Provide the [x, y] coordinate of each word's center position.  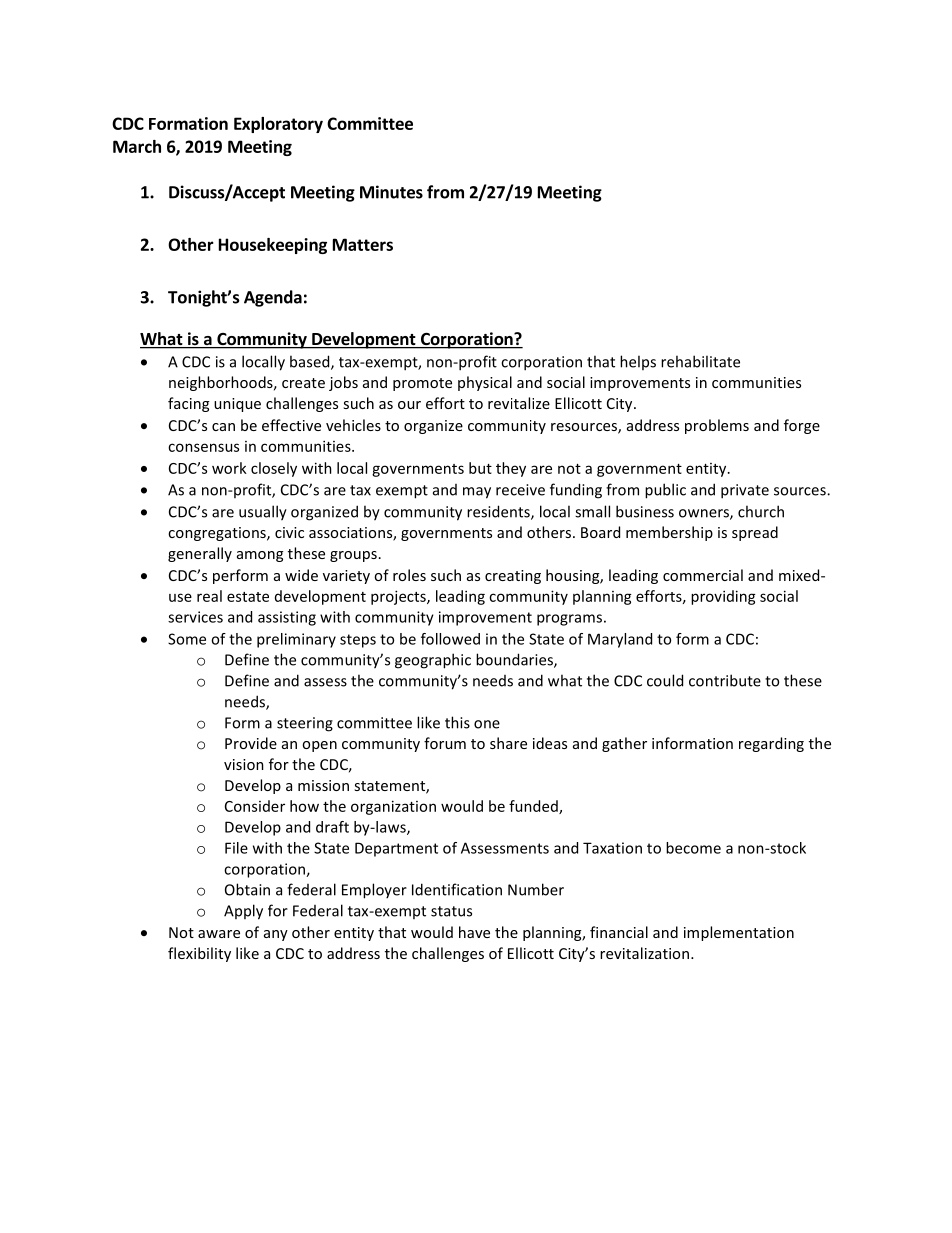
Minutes [391, 192]
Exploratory [278, 125]
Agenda [273, 298]
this [457, 722]
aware [219, 934]
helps [638, 362]
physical [485, 383]
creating [513, 577]
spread [755, 533]
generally [200, 554]
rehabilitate [700, 361]
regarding [771, 744]
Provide [251, 743]
